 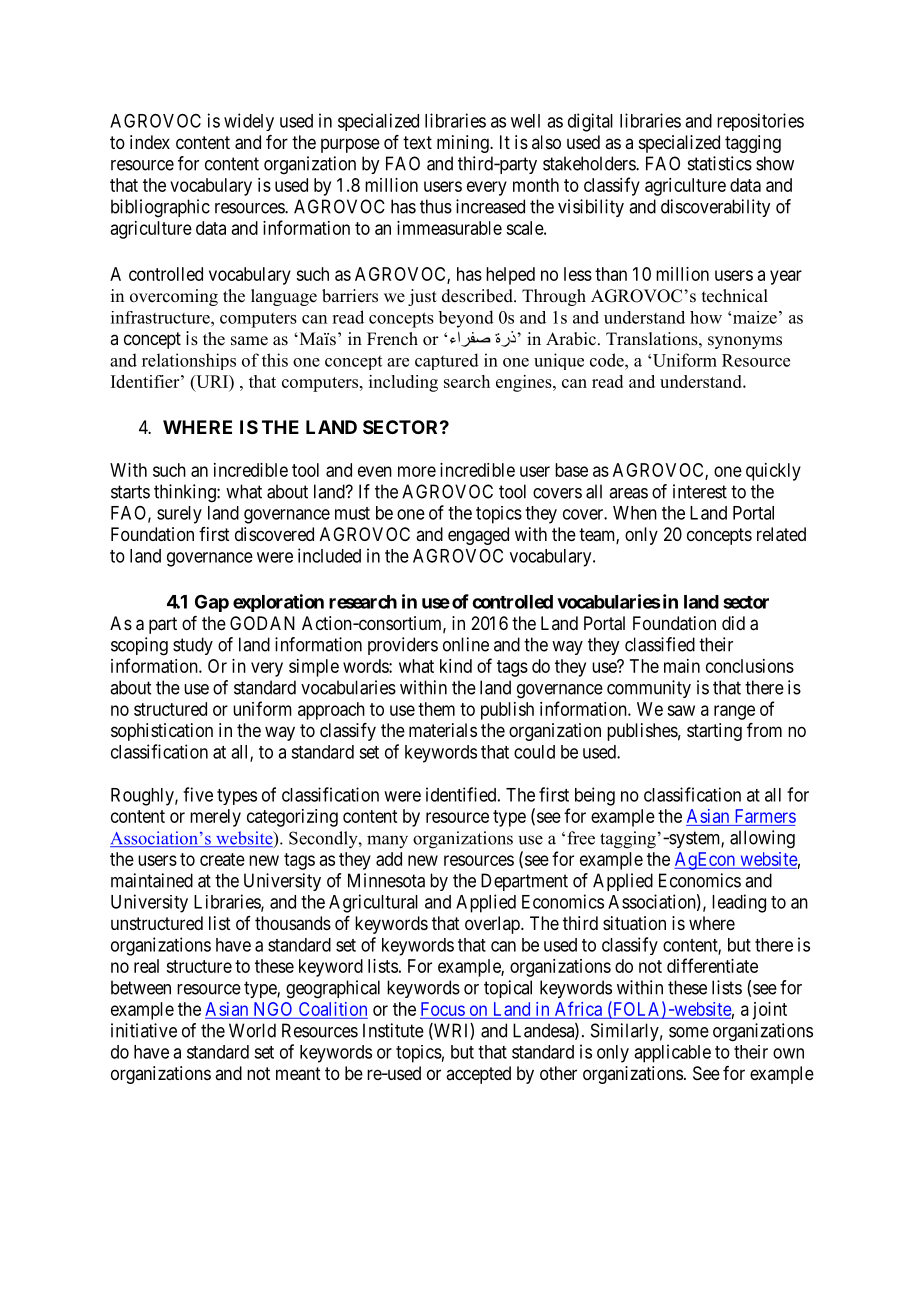 I want to click on starting, so click(x=714, y=732).
